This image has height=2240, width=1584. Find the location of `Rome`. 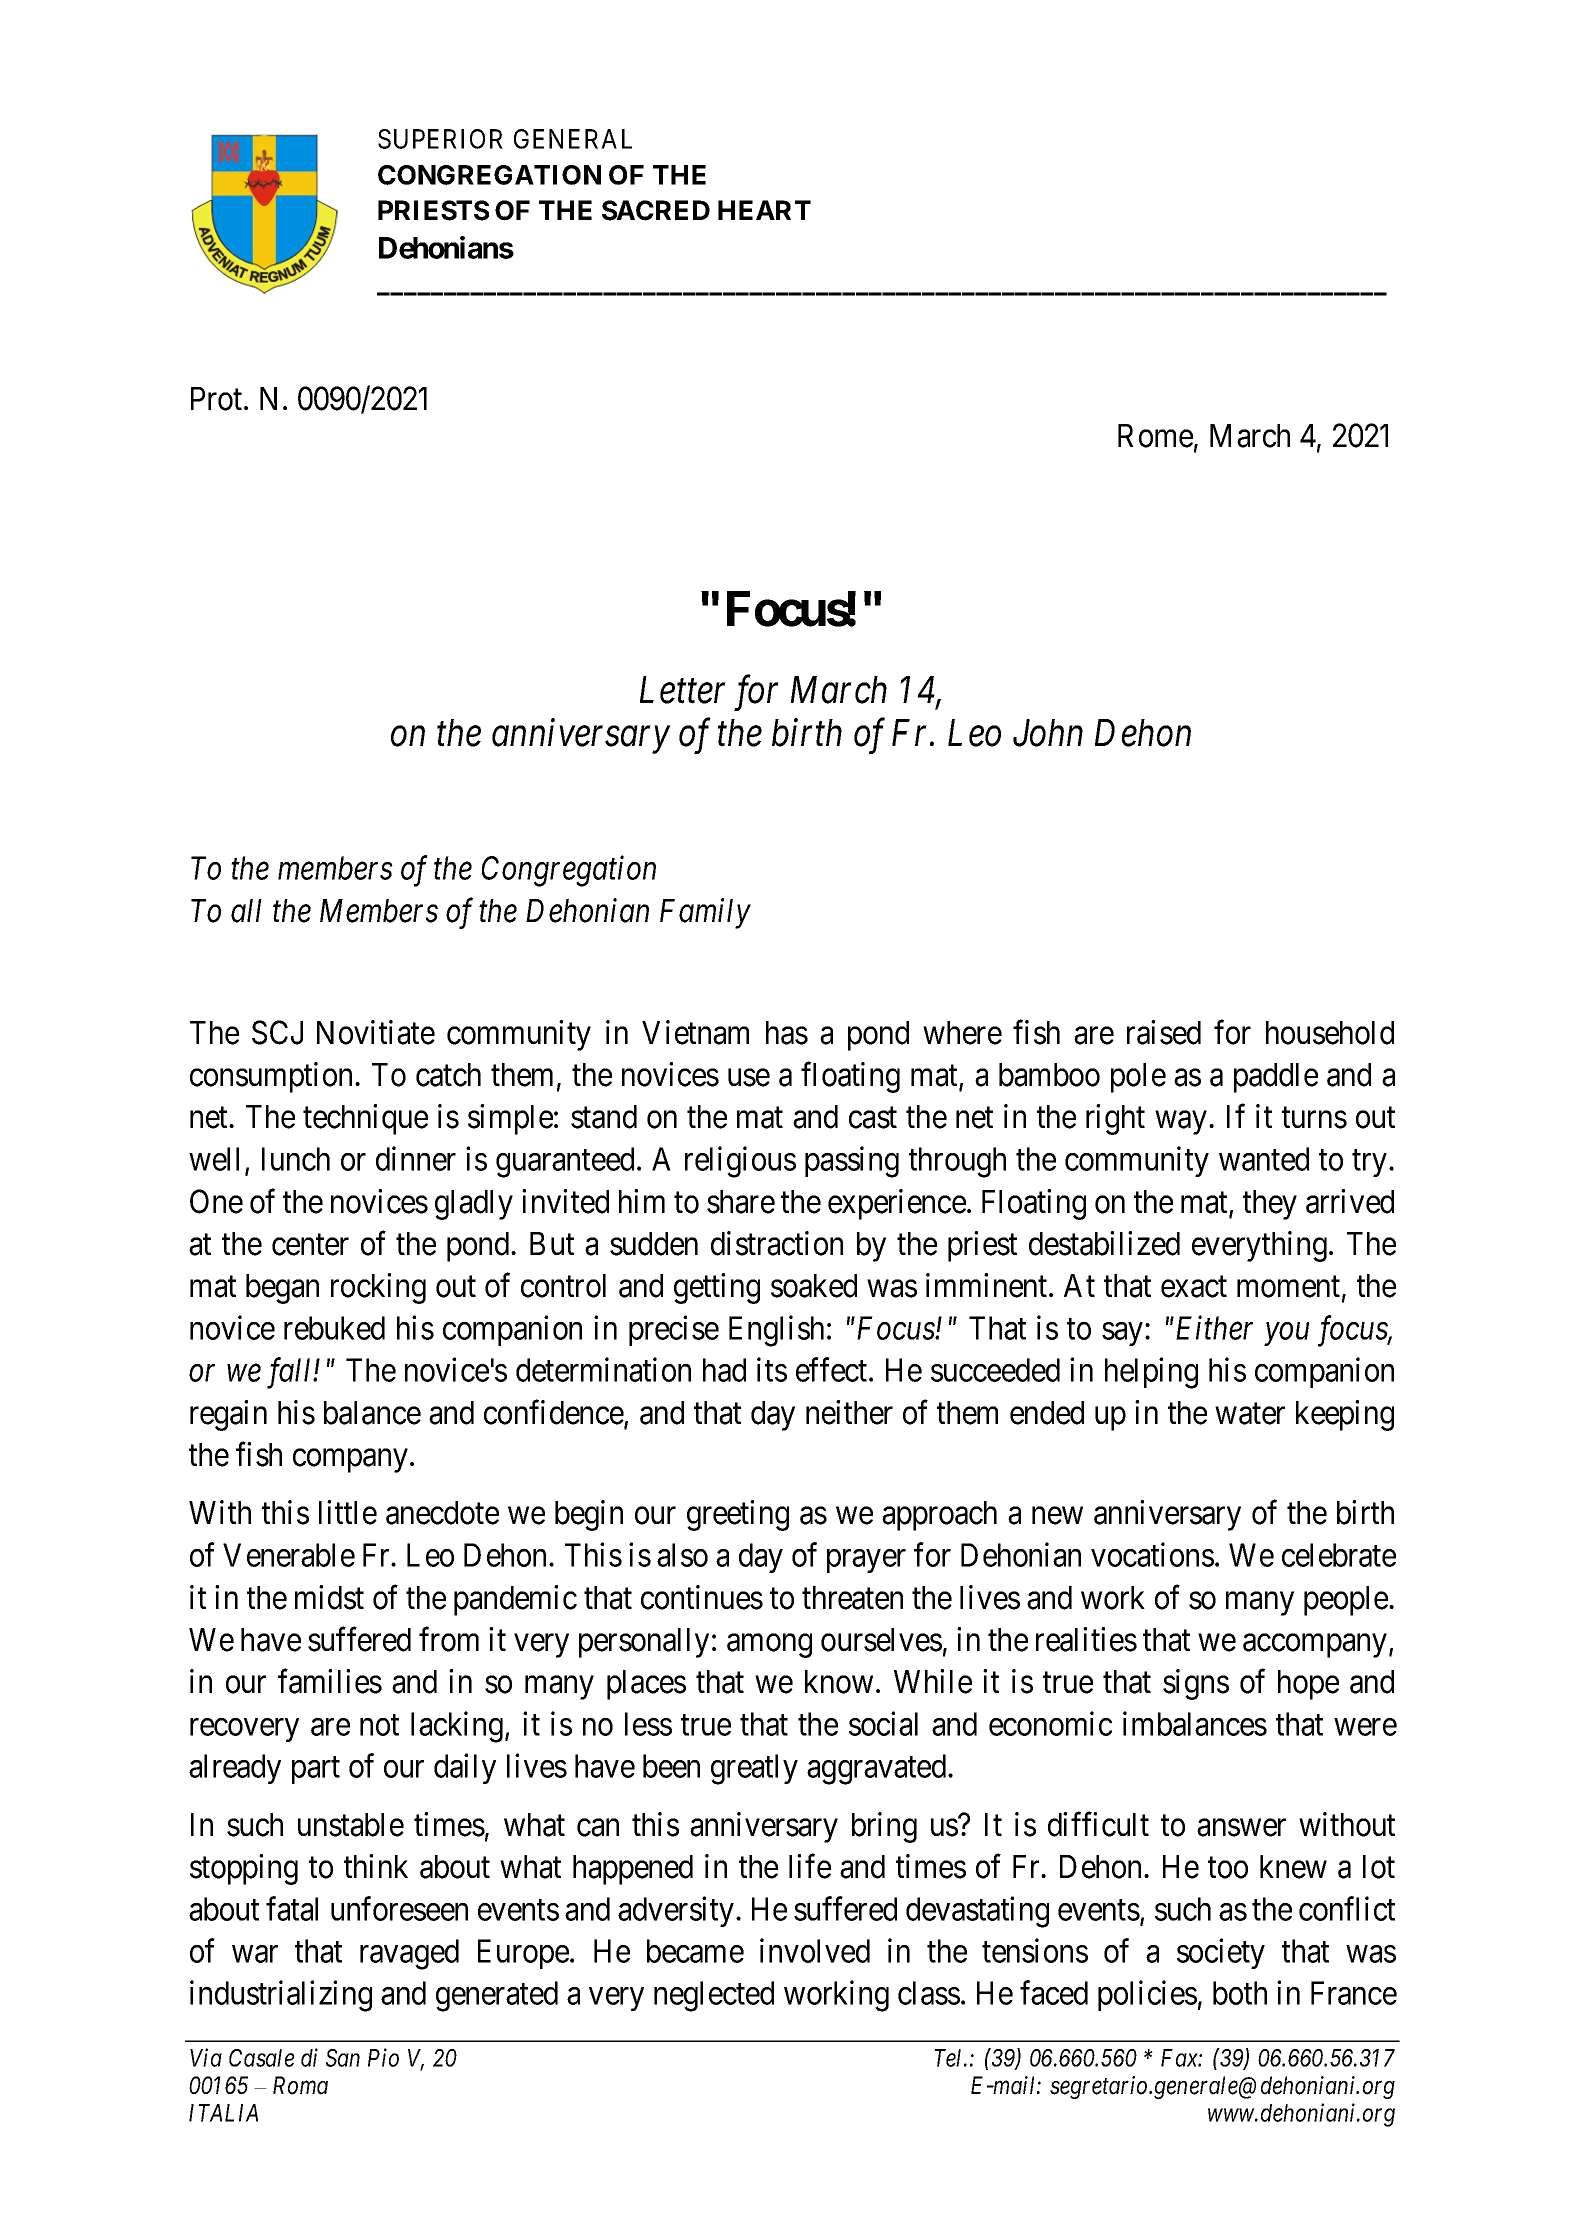

Rome is located at coordinates (1155, 436).
